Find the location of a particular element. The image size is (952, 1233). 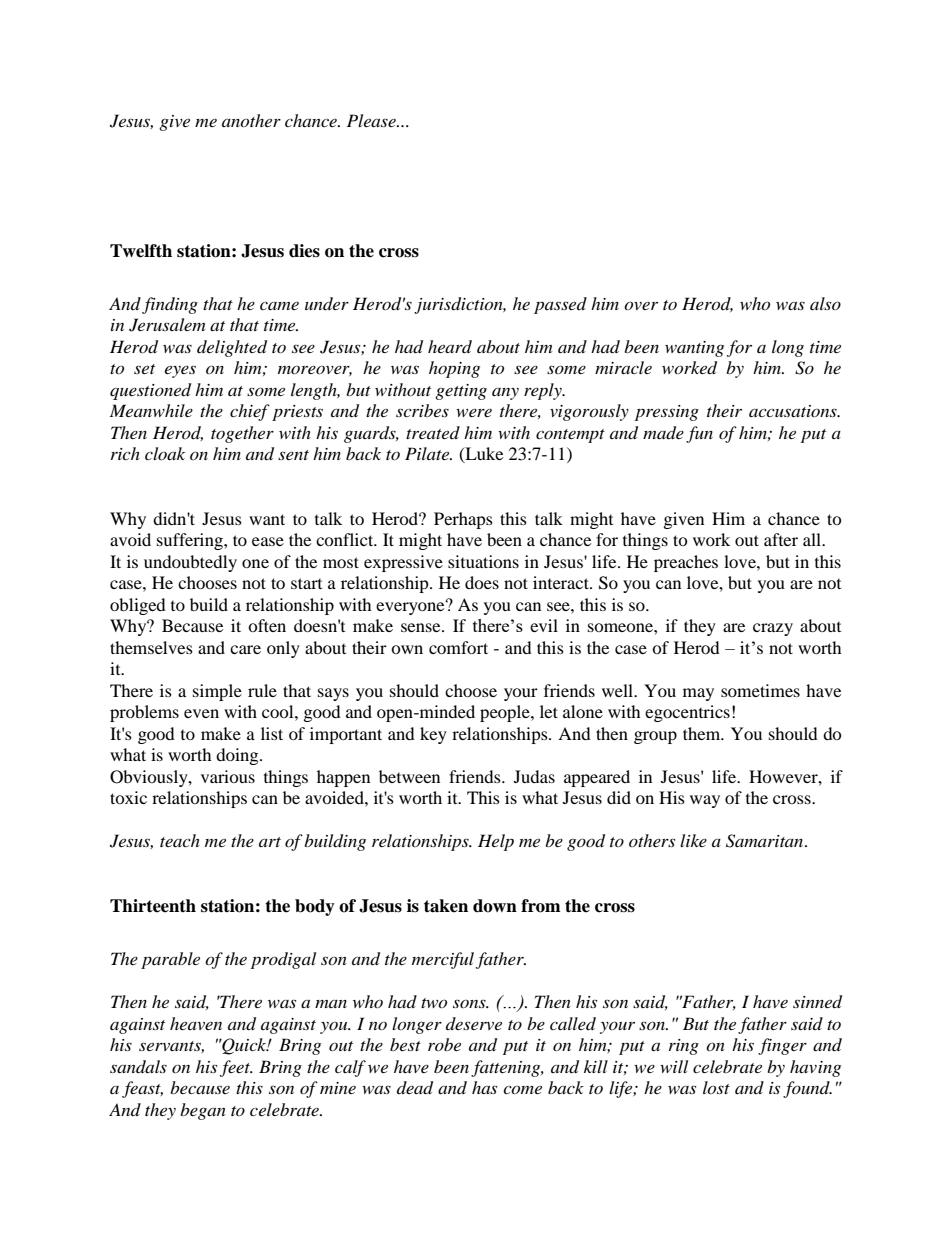

Pilate is located at coordinates (428, 453).
